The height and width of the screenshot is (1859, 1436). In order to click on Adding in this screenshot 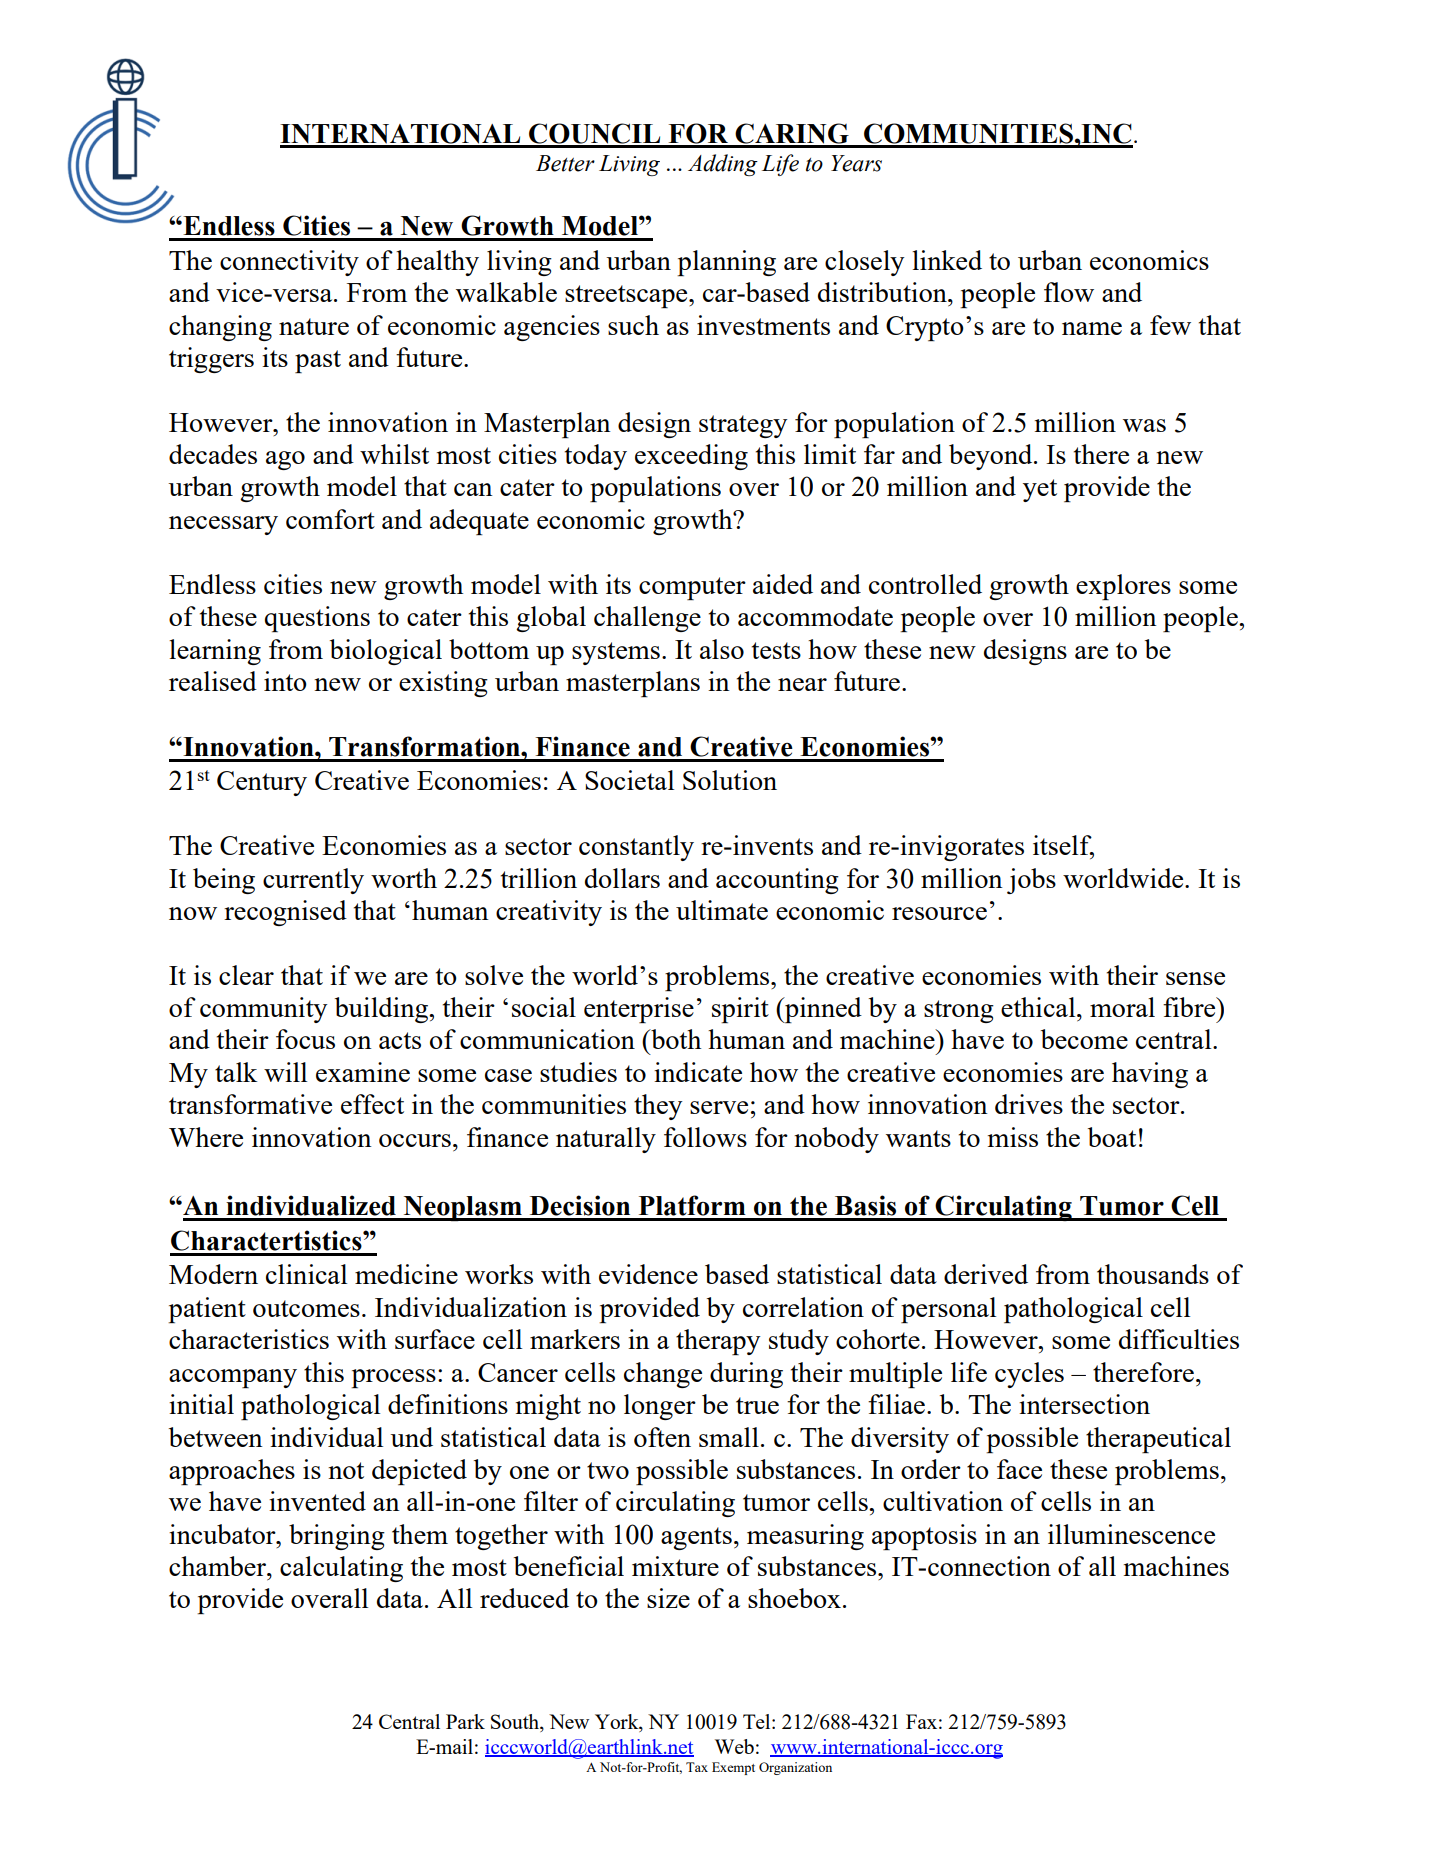, I will do `click(723, 165)`.
